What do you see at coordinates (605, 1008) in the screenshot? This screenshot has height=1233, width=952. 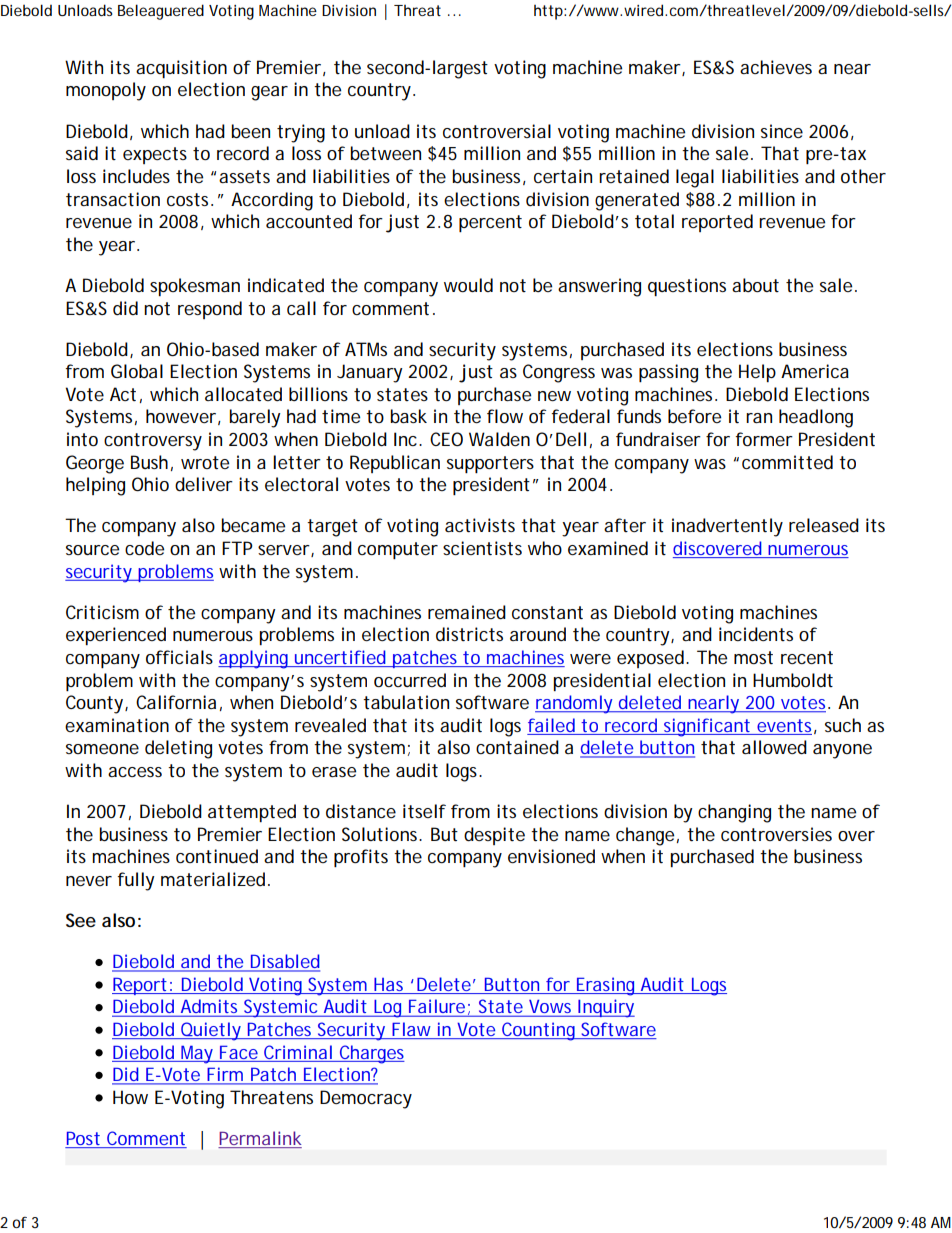 I see `Inquiry` at bounding box center [605, 1008].
